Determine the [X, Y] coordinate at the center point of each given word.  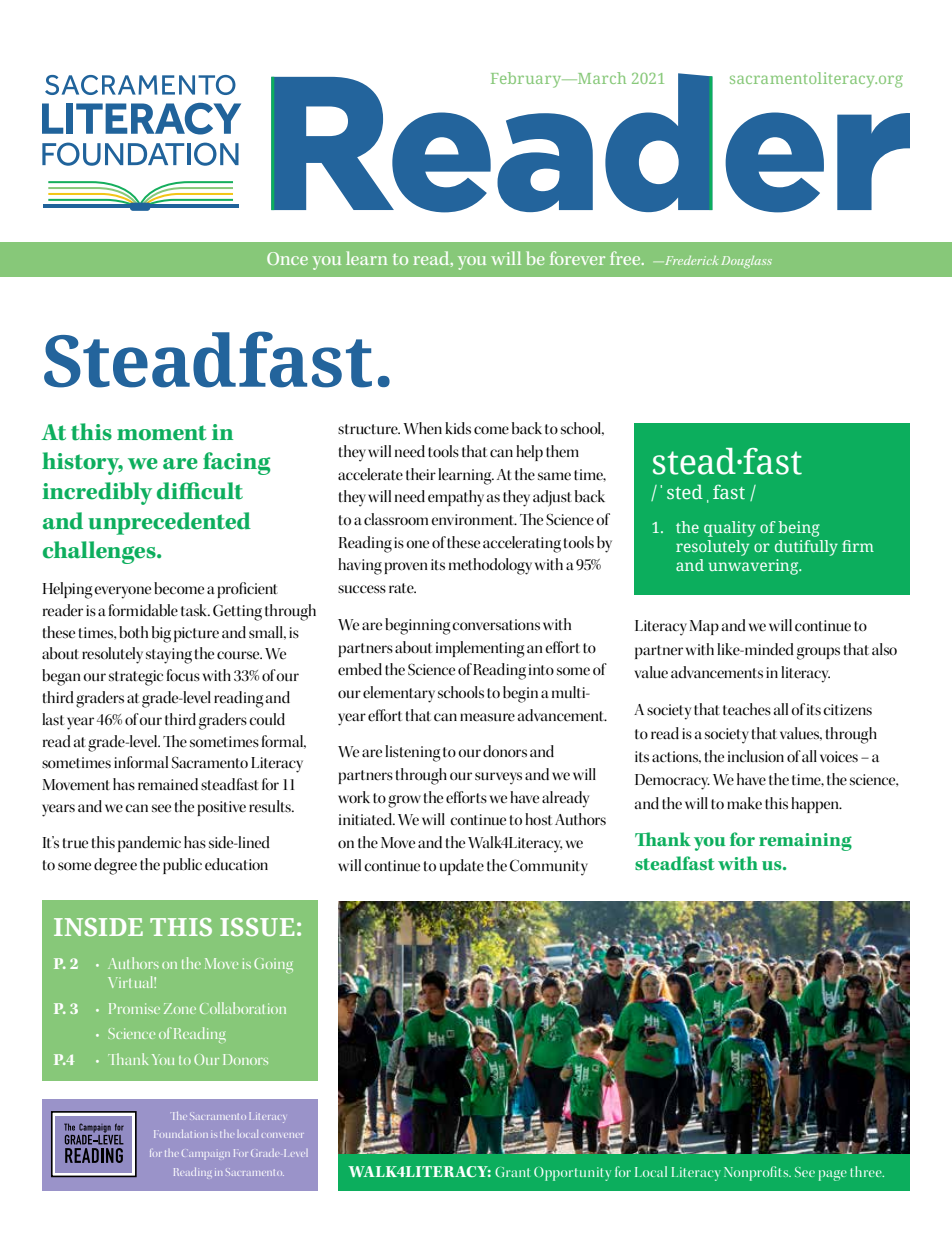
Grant [512, 1172]
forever [577, 258]
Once [287, 258]
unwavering [754, 567]
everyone [122, 592]
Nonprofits [757, 1173]
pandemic [149, 844]
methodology [490, 566]
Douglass [746, 262]
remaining [805, 842]
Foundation [181, 1134]
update [462, 867]
